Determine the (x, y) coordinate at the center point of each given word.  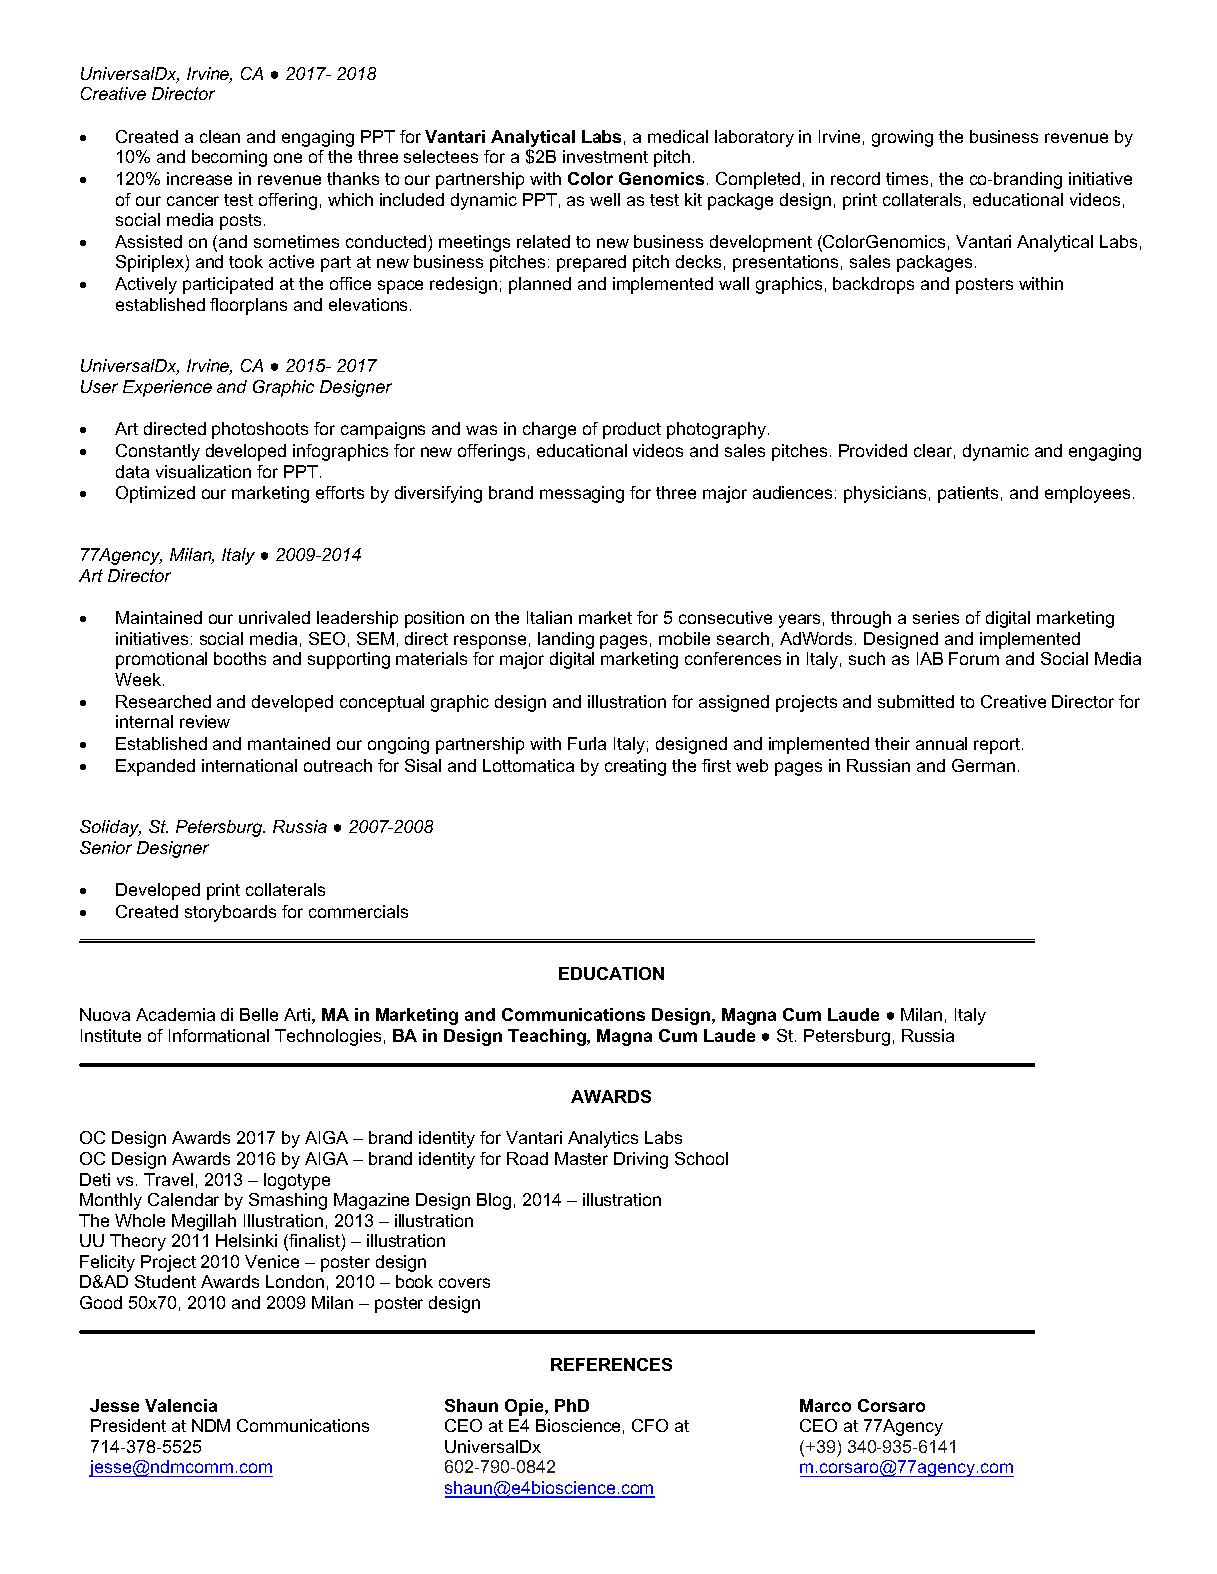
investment (605, 156)
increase (199, 178)
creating (635, 767)
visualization (203, 471)
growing (902, 138)
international (249, 765)
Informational (219, 1035)
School (701, 1158)
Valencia (181, 1405)
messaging (582, 494)
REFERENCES (611, 1364)
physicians (885, 494)
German (983, 765)
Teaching (548, 1037)
